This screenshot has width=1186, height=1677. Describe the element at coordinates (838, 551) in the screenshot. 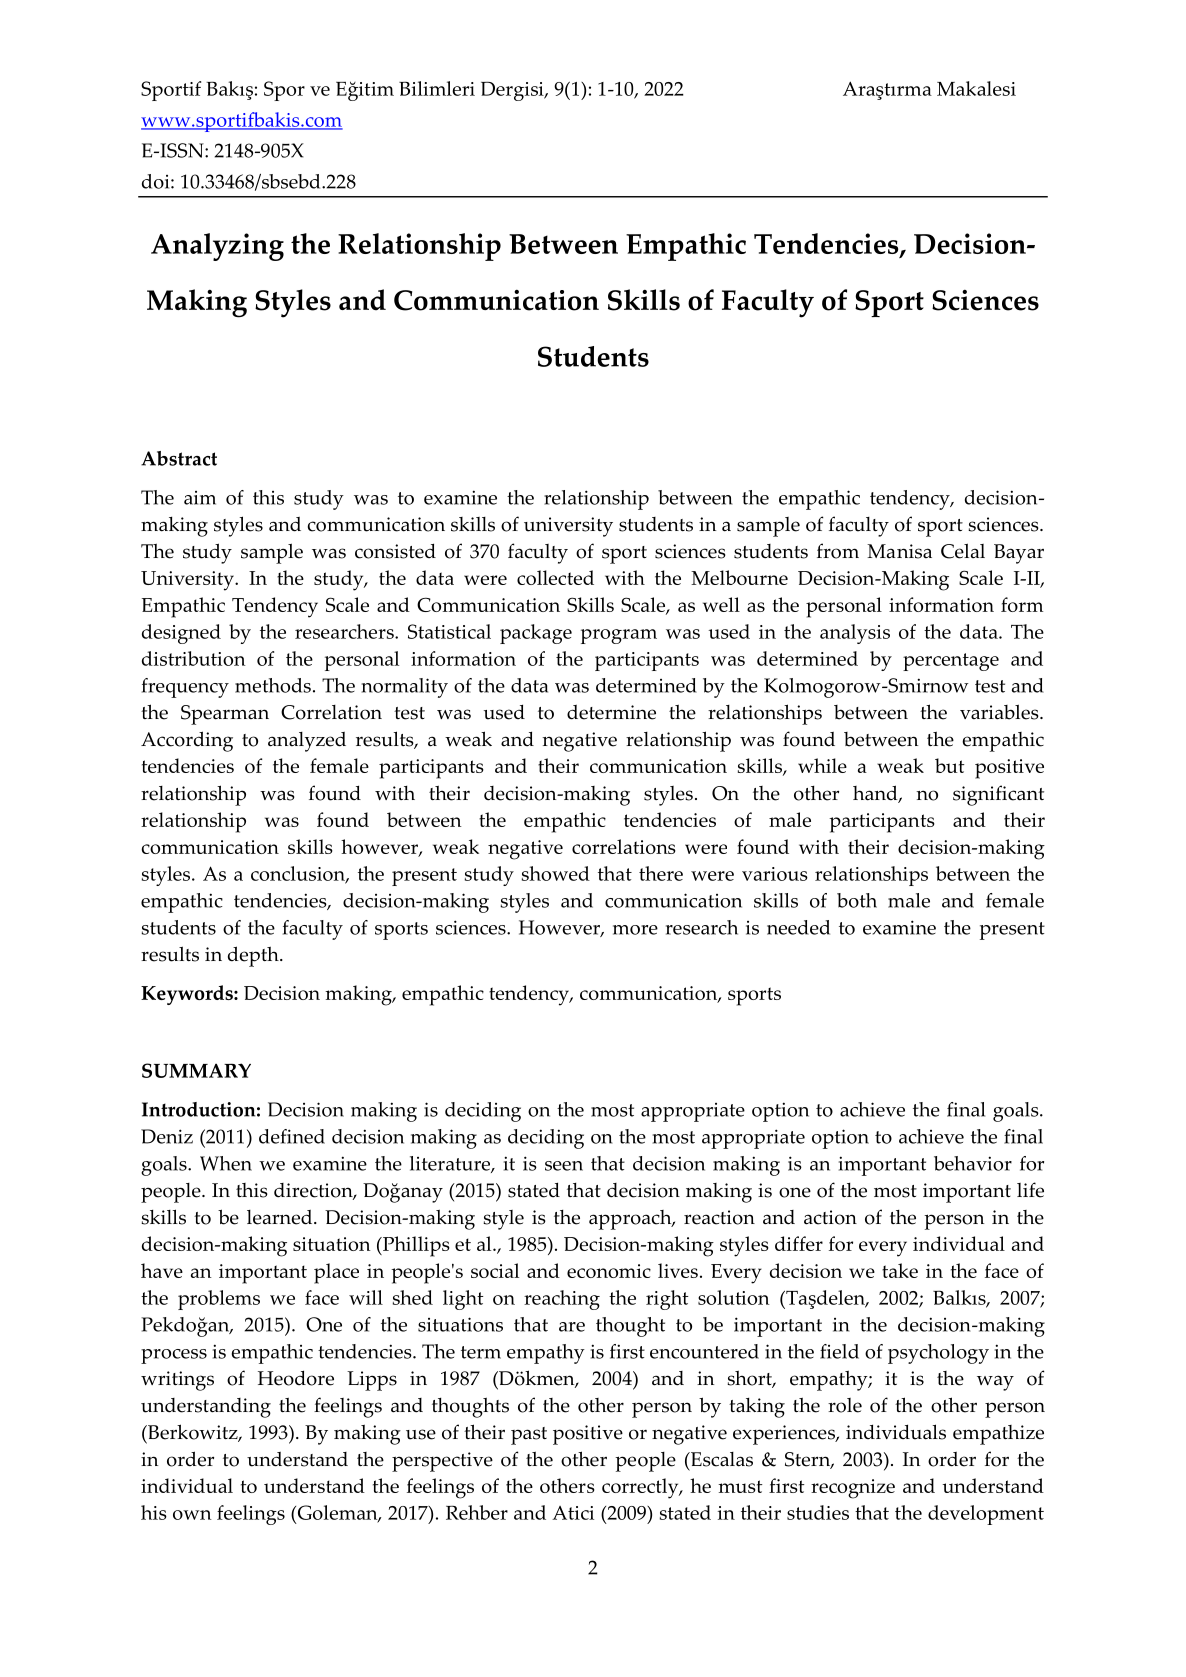

I see `from` at that location.
